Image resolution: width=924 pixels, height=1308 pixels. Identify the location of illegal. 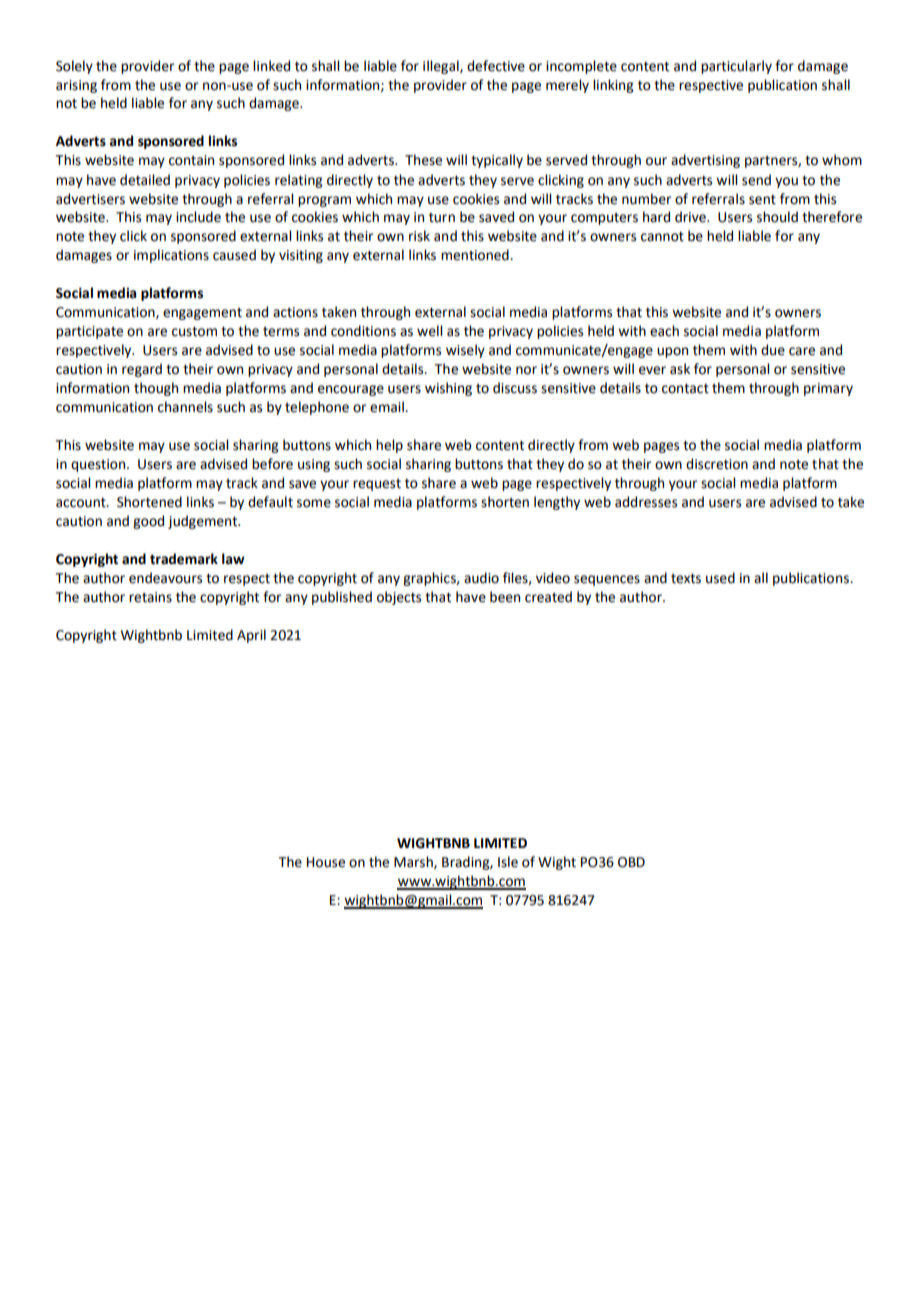
(442, 67).
